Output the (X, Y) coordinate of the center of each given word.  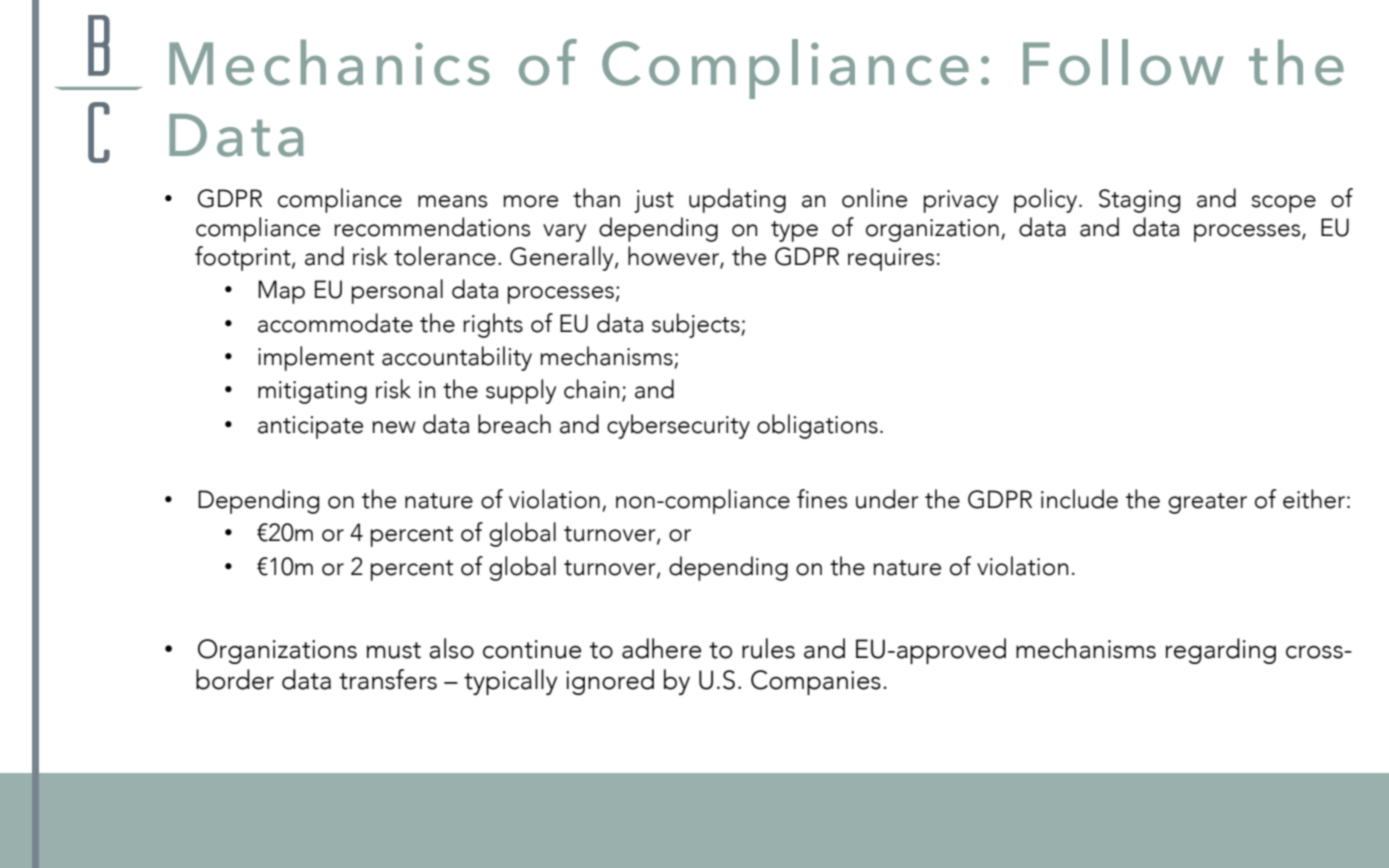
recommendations (432, 227)
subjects (697, 325)
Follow (1123, 62)
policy (1047, 200)
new (393, 427)
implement (316, 358)
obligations (817, 426)
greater (1207, 503)
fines (822, 499)
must (394, 650)
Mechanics (329, 62)
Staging (1139, 201)
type (794, 231)
